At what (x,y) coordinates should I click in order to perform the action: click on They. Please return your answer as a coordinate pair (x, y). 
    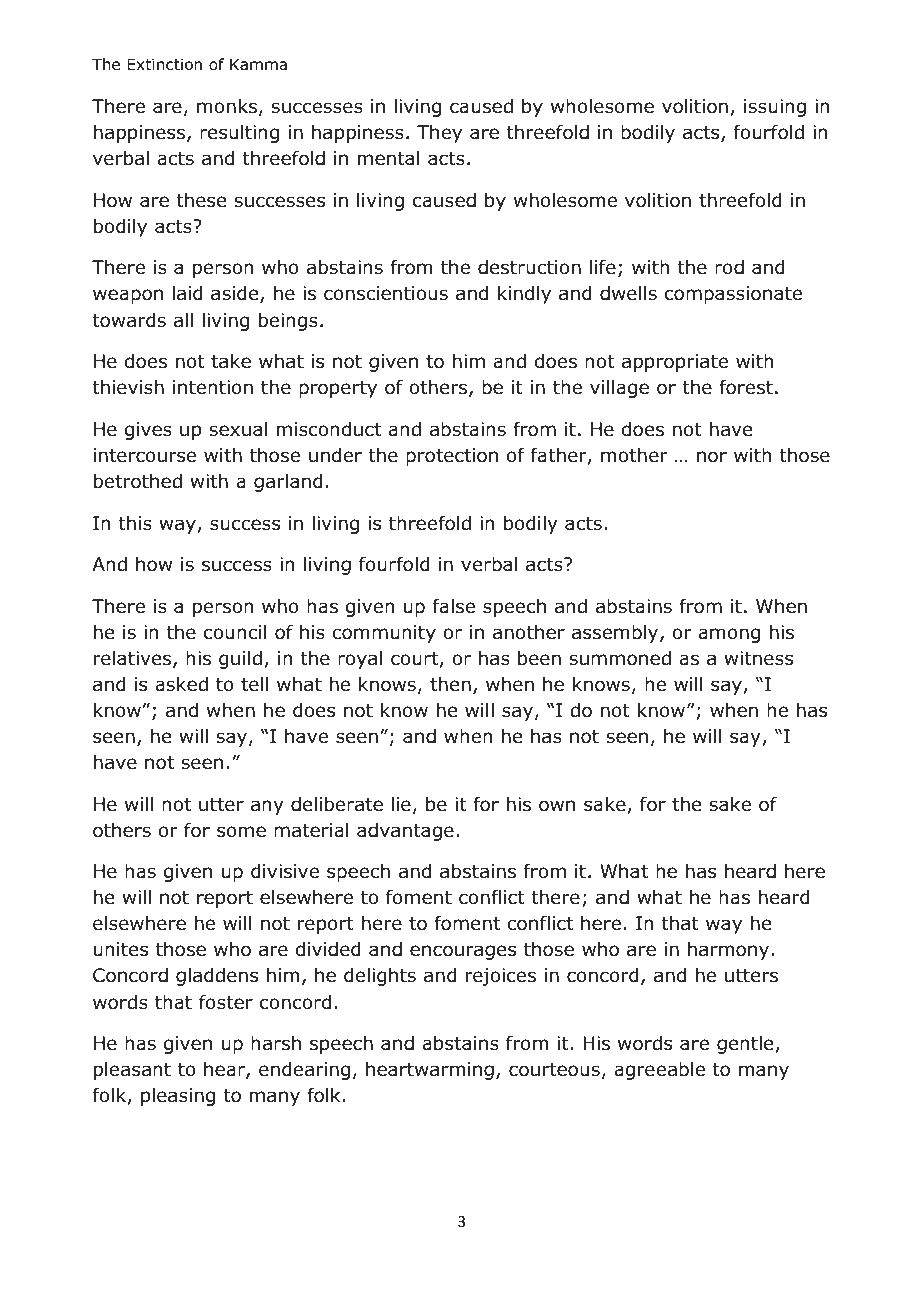
    Looking at the image, I should click on (439, 134).
